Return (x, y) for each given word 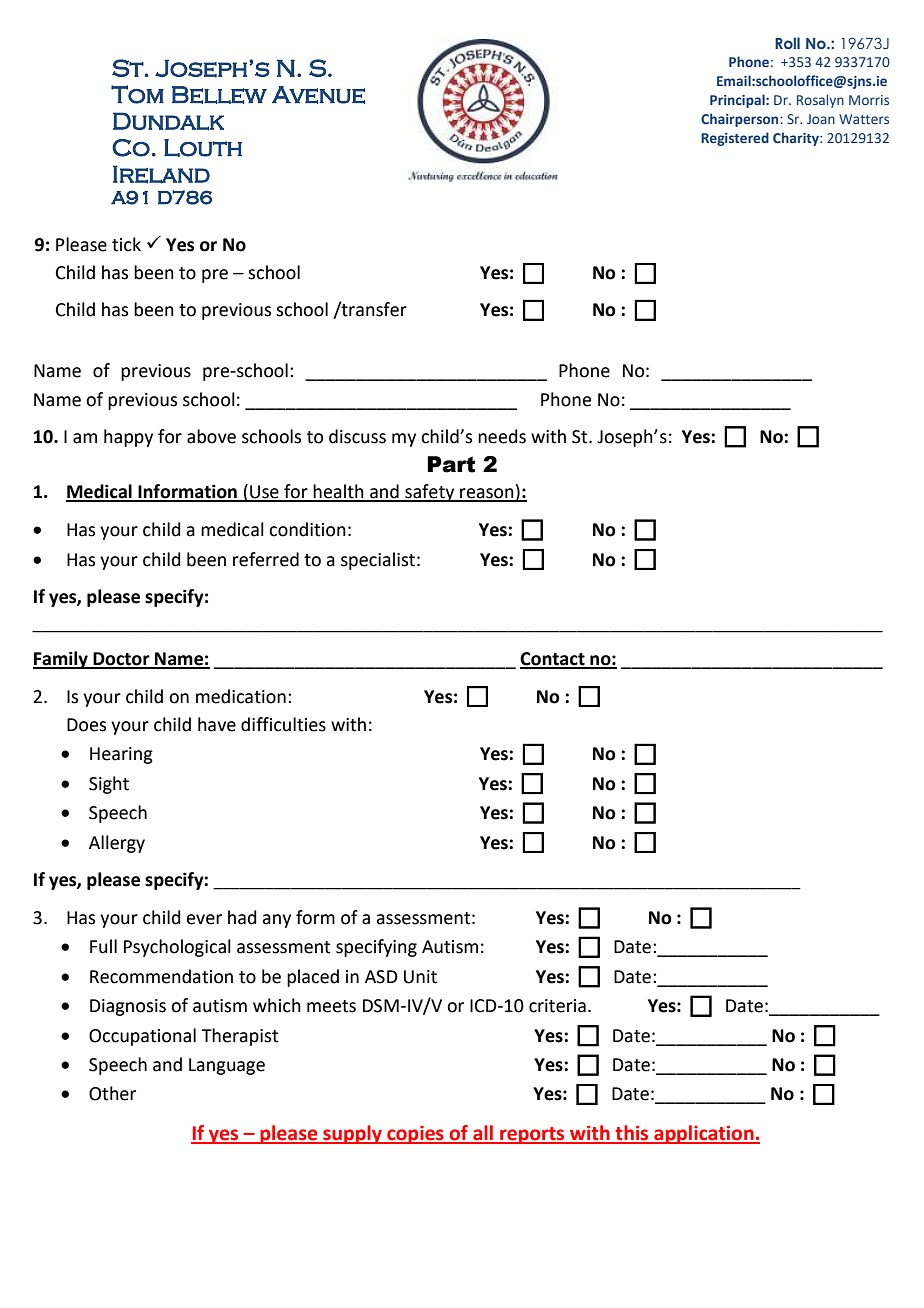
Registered (735, 139)
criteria (557, 1006)
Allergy (117, 844)
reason (487, 494)
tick (126, 244)
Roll (787, 43)
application (704, 1134)
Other (112, 1093)
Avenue (318, 95)
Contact (553, 660)
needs (502, 436)
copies (415, 1135)
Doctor (121, 660)
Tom (137, 94)
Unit (420, 977)
